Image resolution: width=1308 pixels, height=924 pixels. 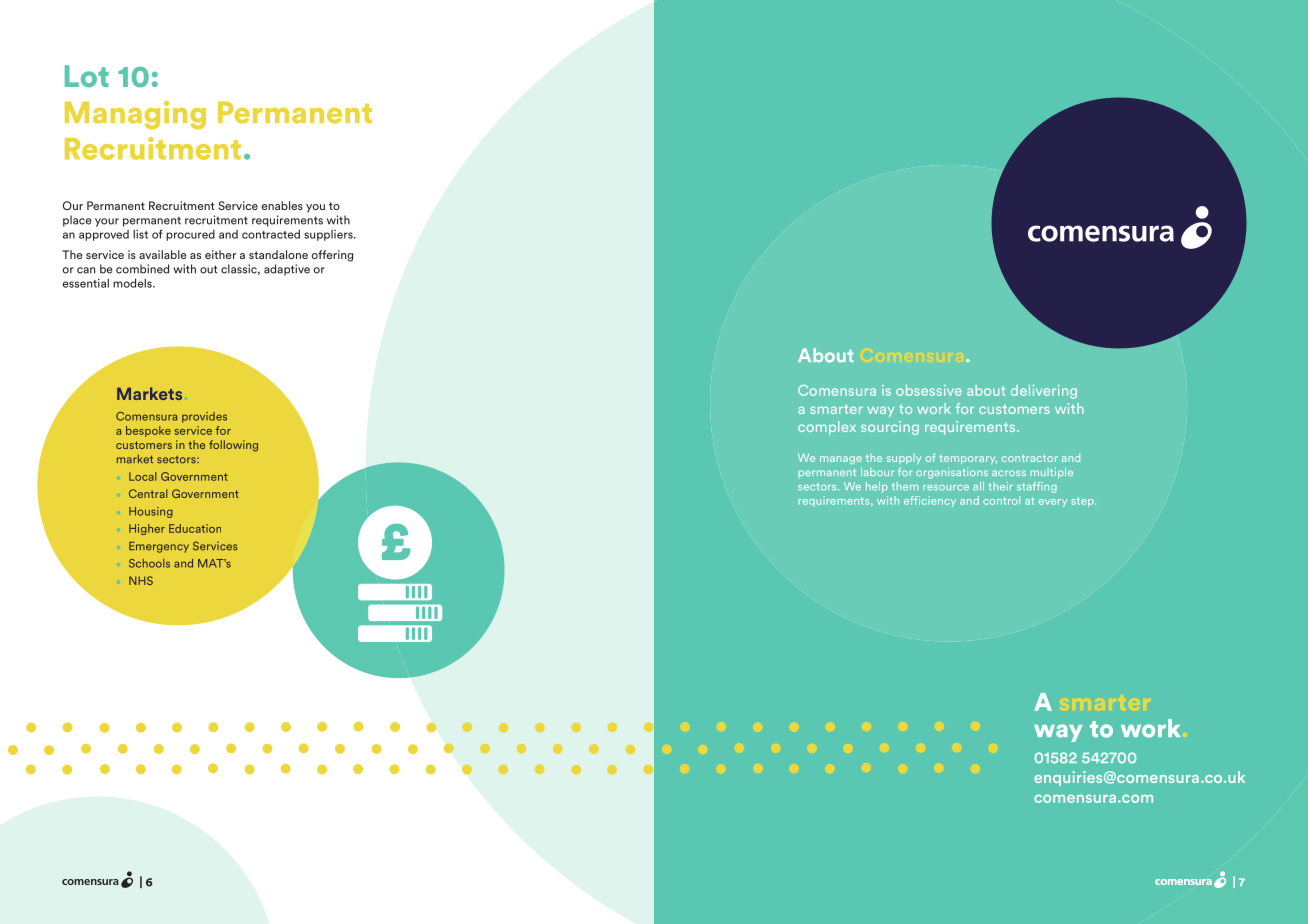 I want to click on enables, so click(x=282, y=205).
